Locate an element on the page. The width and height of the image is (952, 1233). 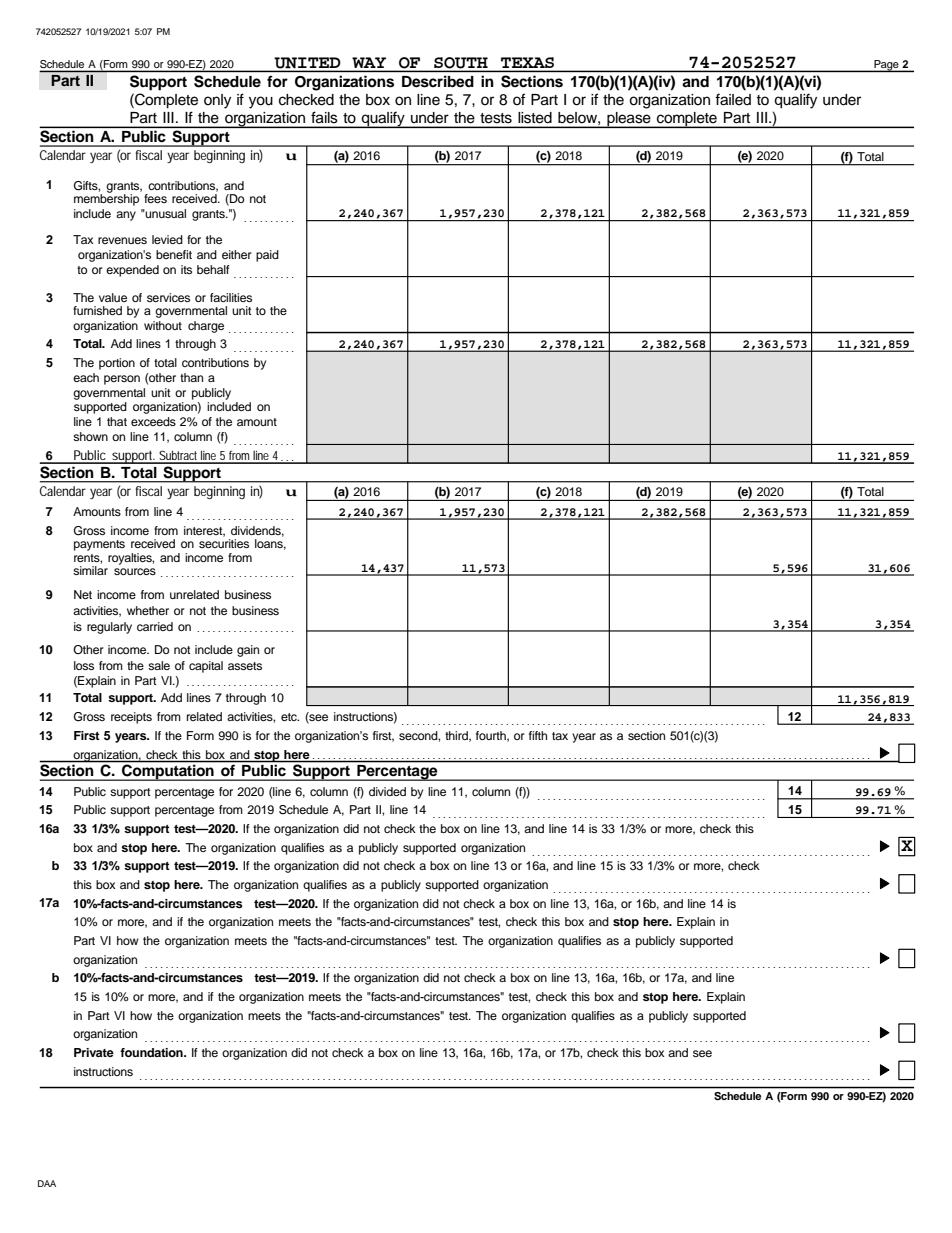
DAA is located at coordinates (47, 1183).
